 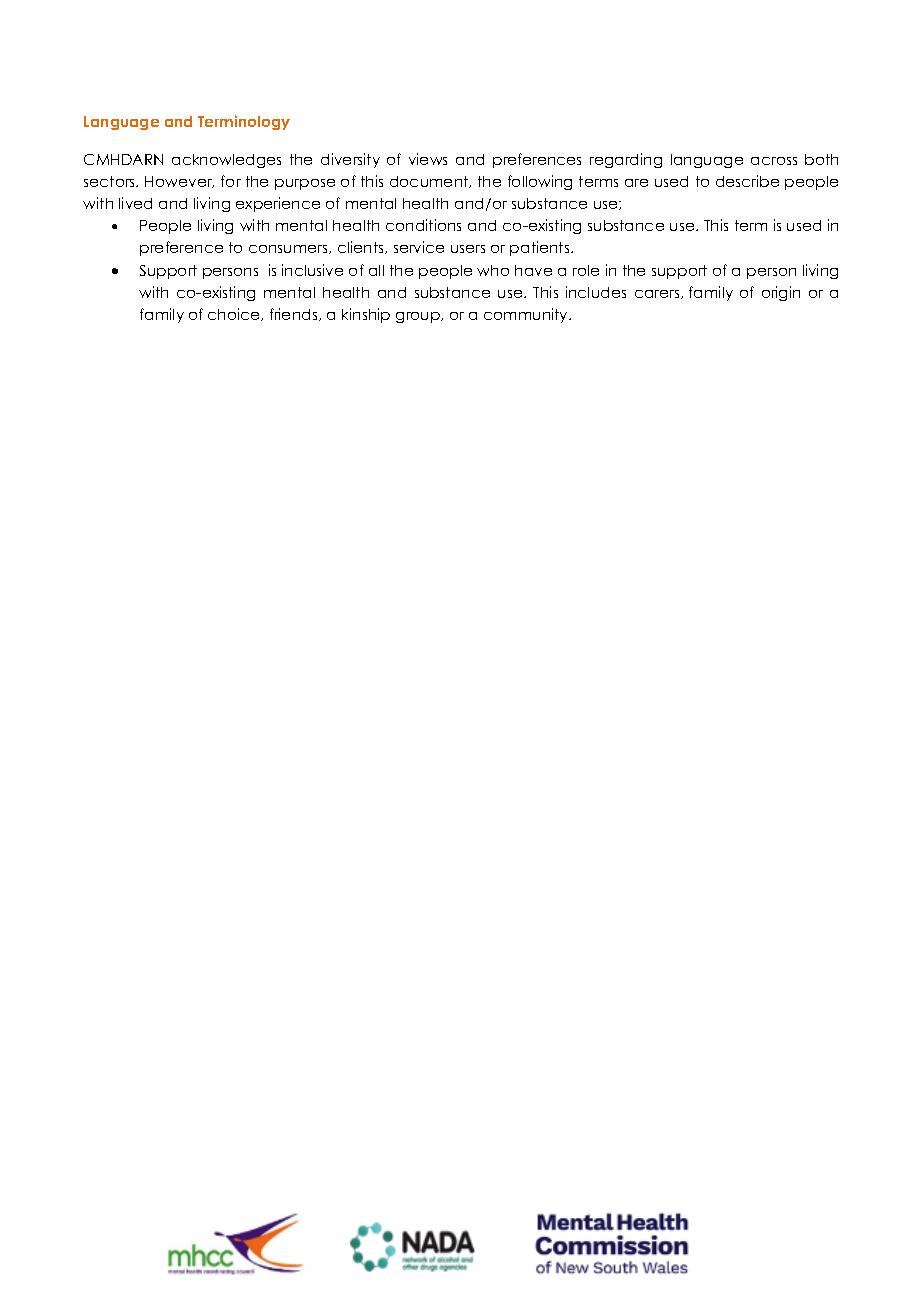 What do you see at coordinates (774, 161) in the page?
I see `across` at bounding box center [774, 161].
